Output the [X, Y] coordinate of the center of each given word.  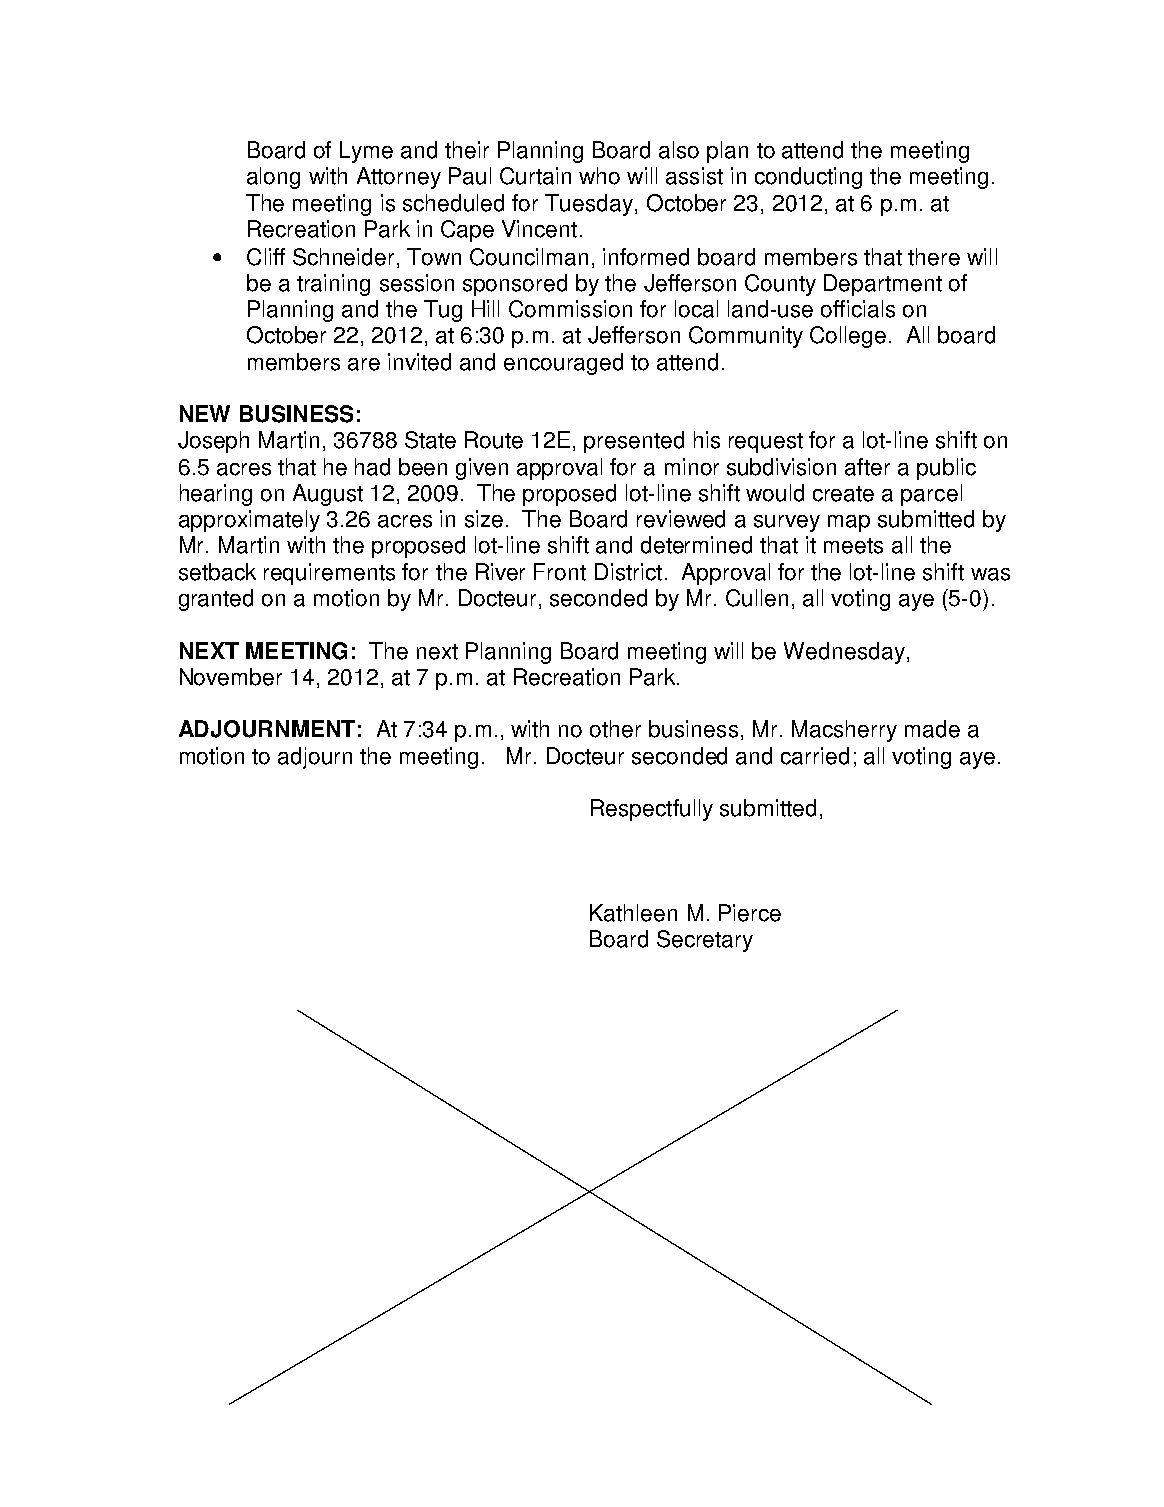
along [273, 178]
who [599, 176]
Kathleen [633, 913]
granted [216, 600]
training [333, 285]
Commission [570, 309]
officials [858, 309]
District [628, 572]
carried [815, 756]
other [615, 729]
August [328, 495]
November [231, 677]
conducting [808, 178]
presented [634, 442]
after [867, 467]
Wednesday [844, 653]
